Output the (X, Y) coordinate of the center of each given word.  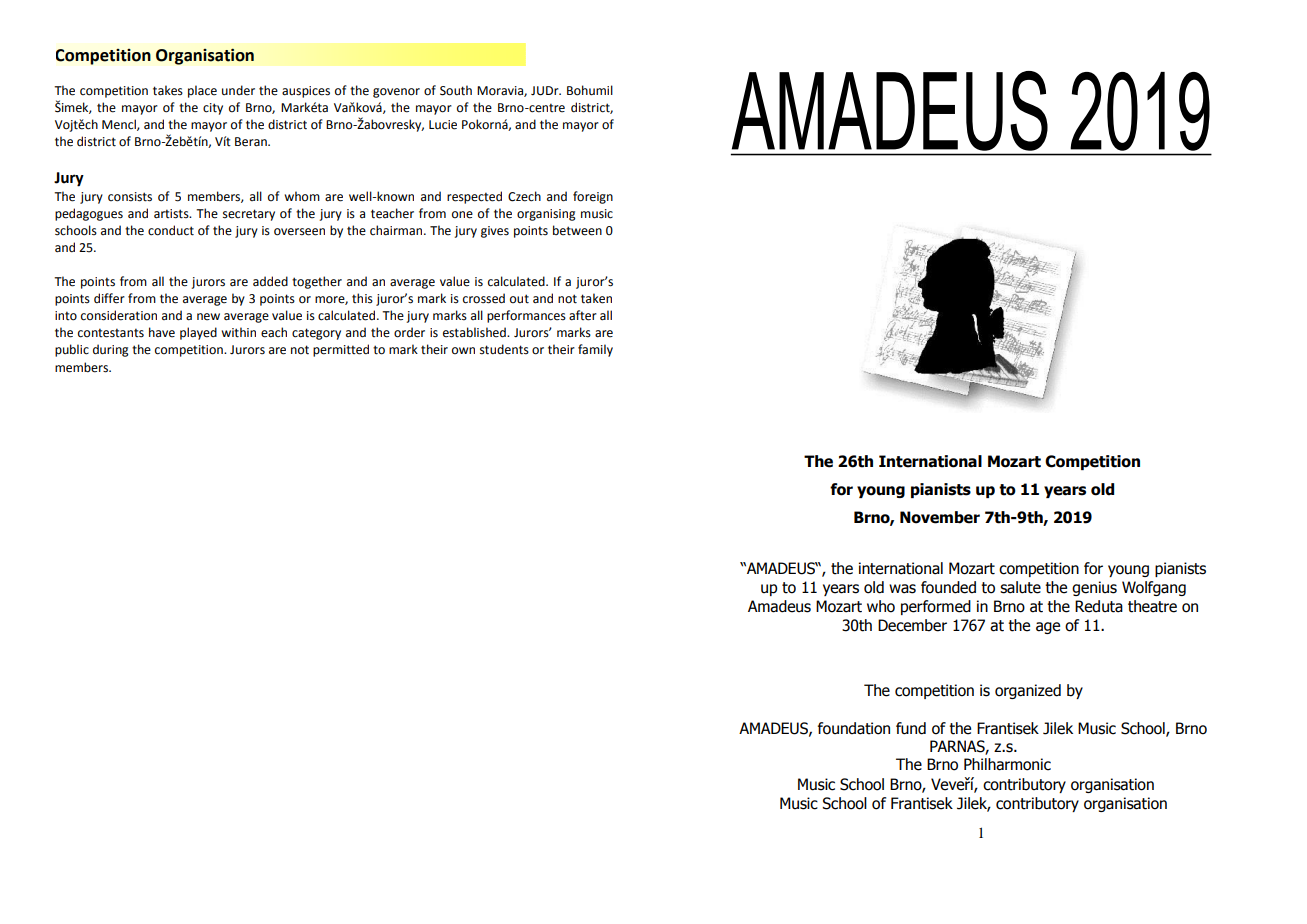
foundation (854, 728)
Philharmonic (1007, 764)
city (213, 109)
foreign (593, 197)
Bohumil (590, 90)
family (595, 350)
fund (911, 728)
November (940, 517)
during (111, 350)
